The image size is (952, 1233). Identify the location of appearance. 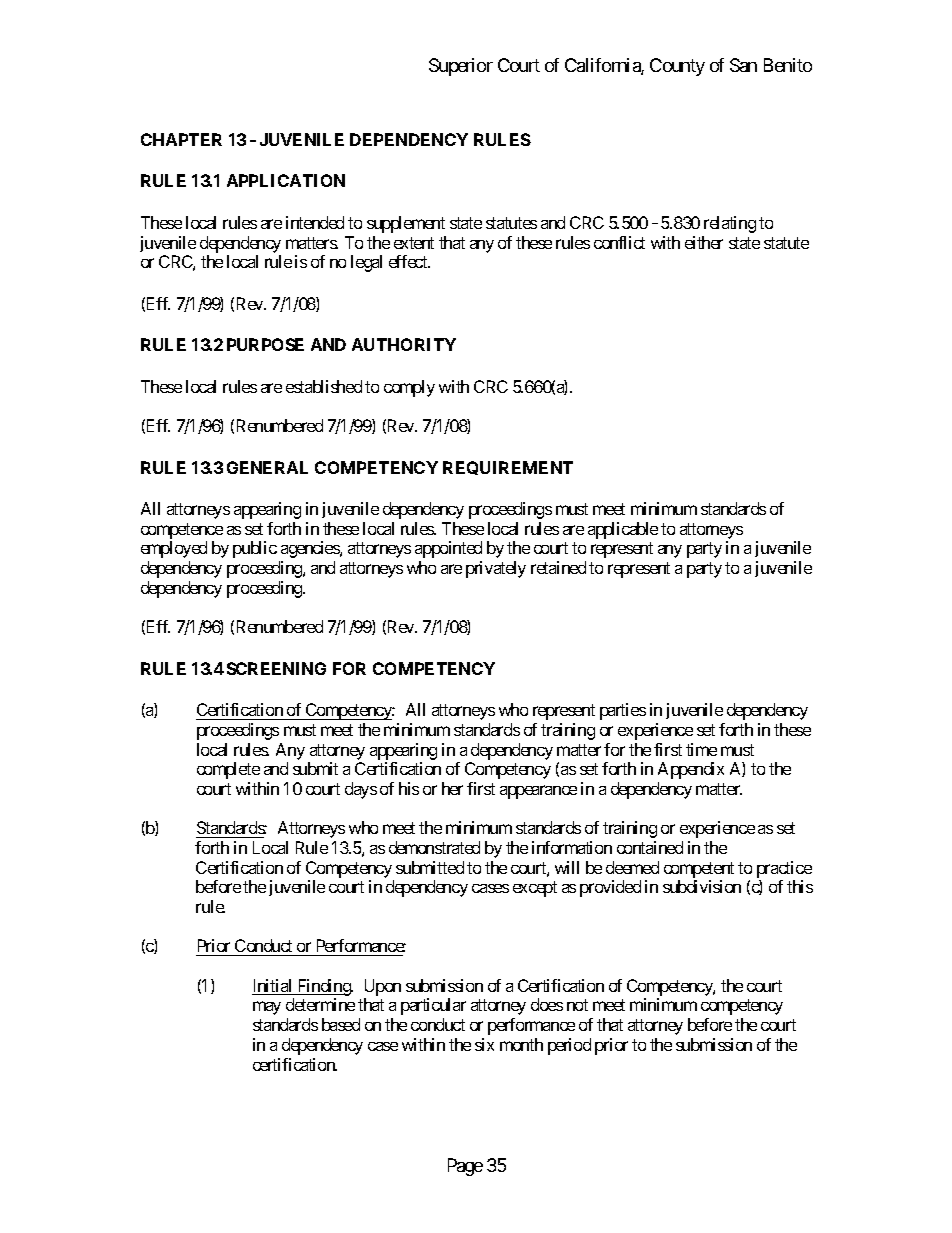
(538, 792).
